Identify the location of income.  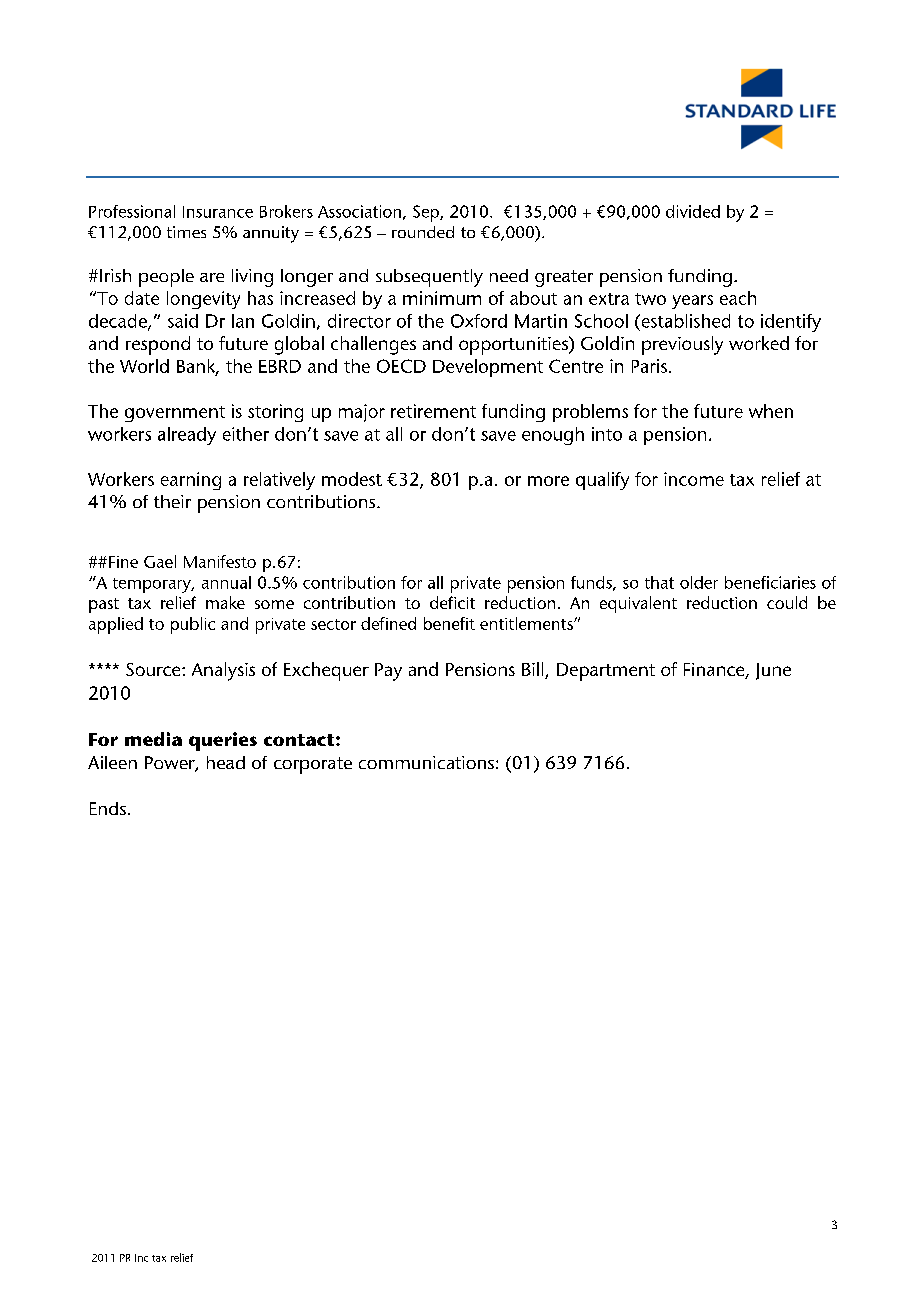
(694, 479).
